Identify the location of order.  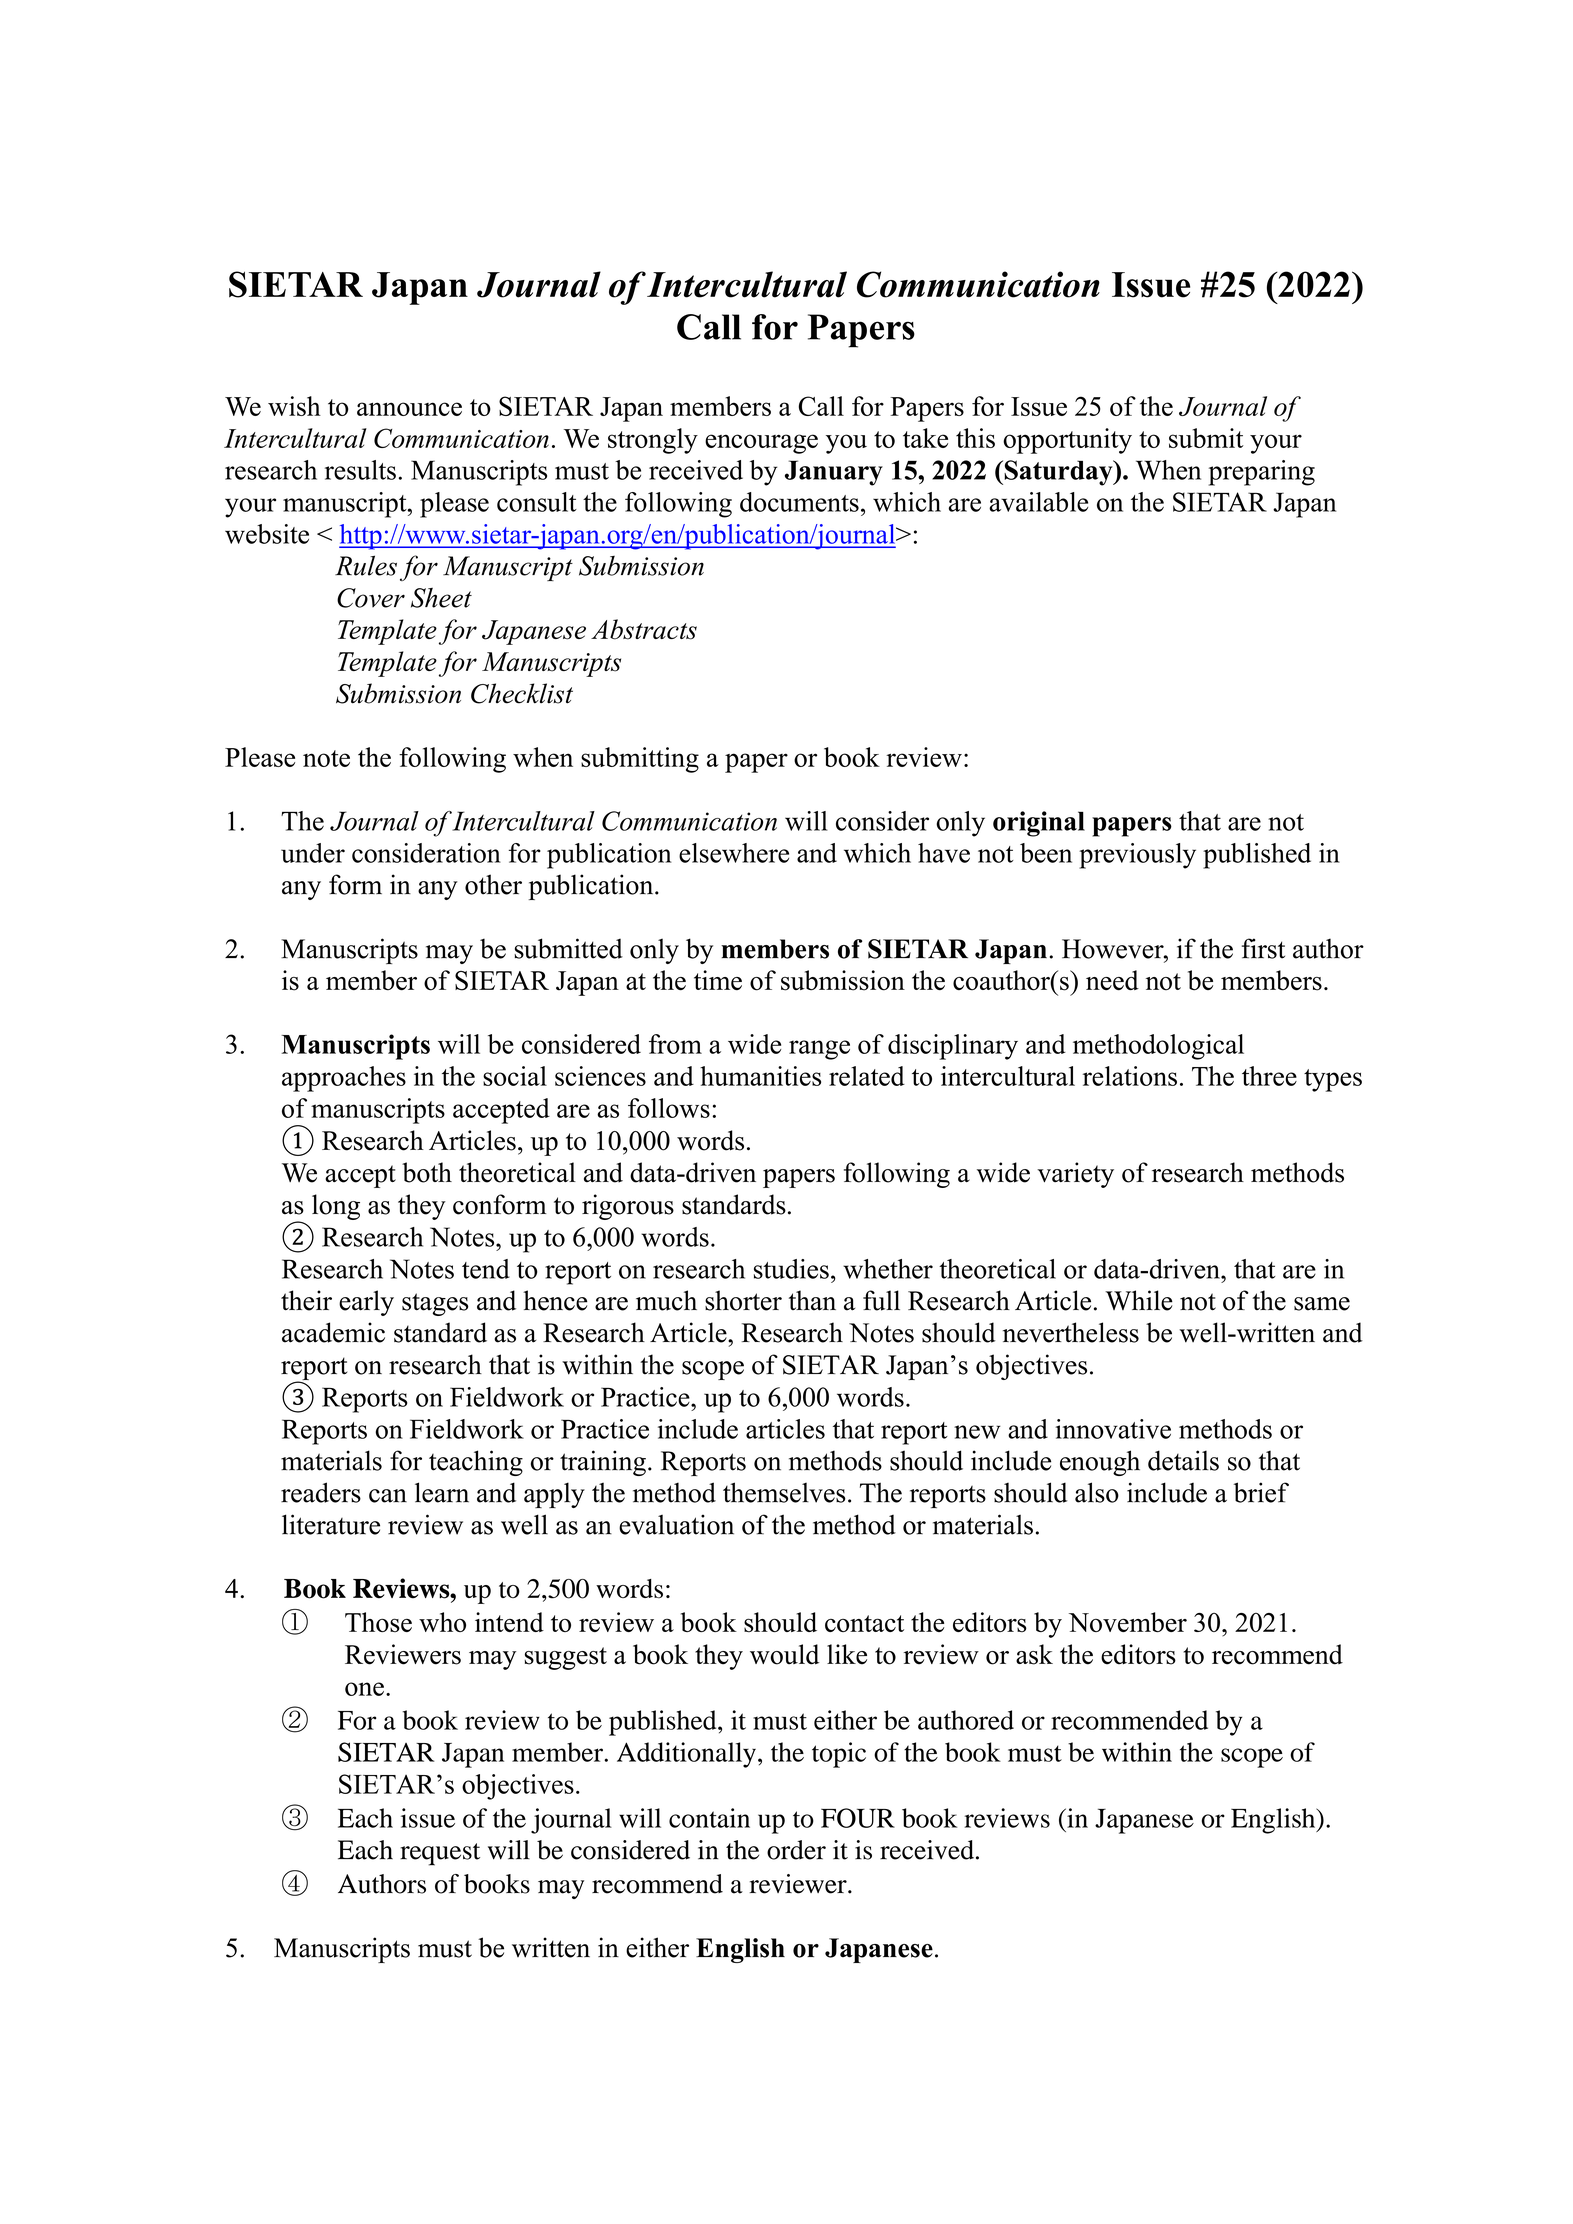
(796, 1850).
